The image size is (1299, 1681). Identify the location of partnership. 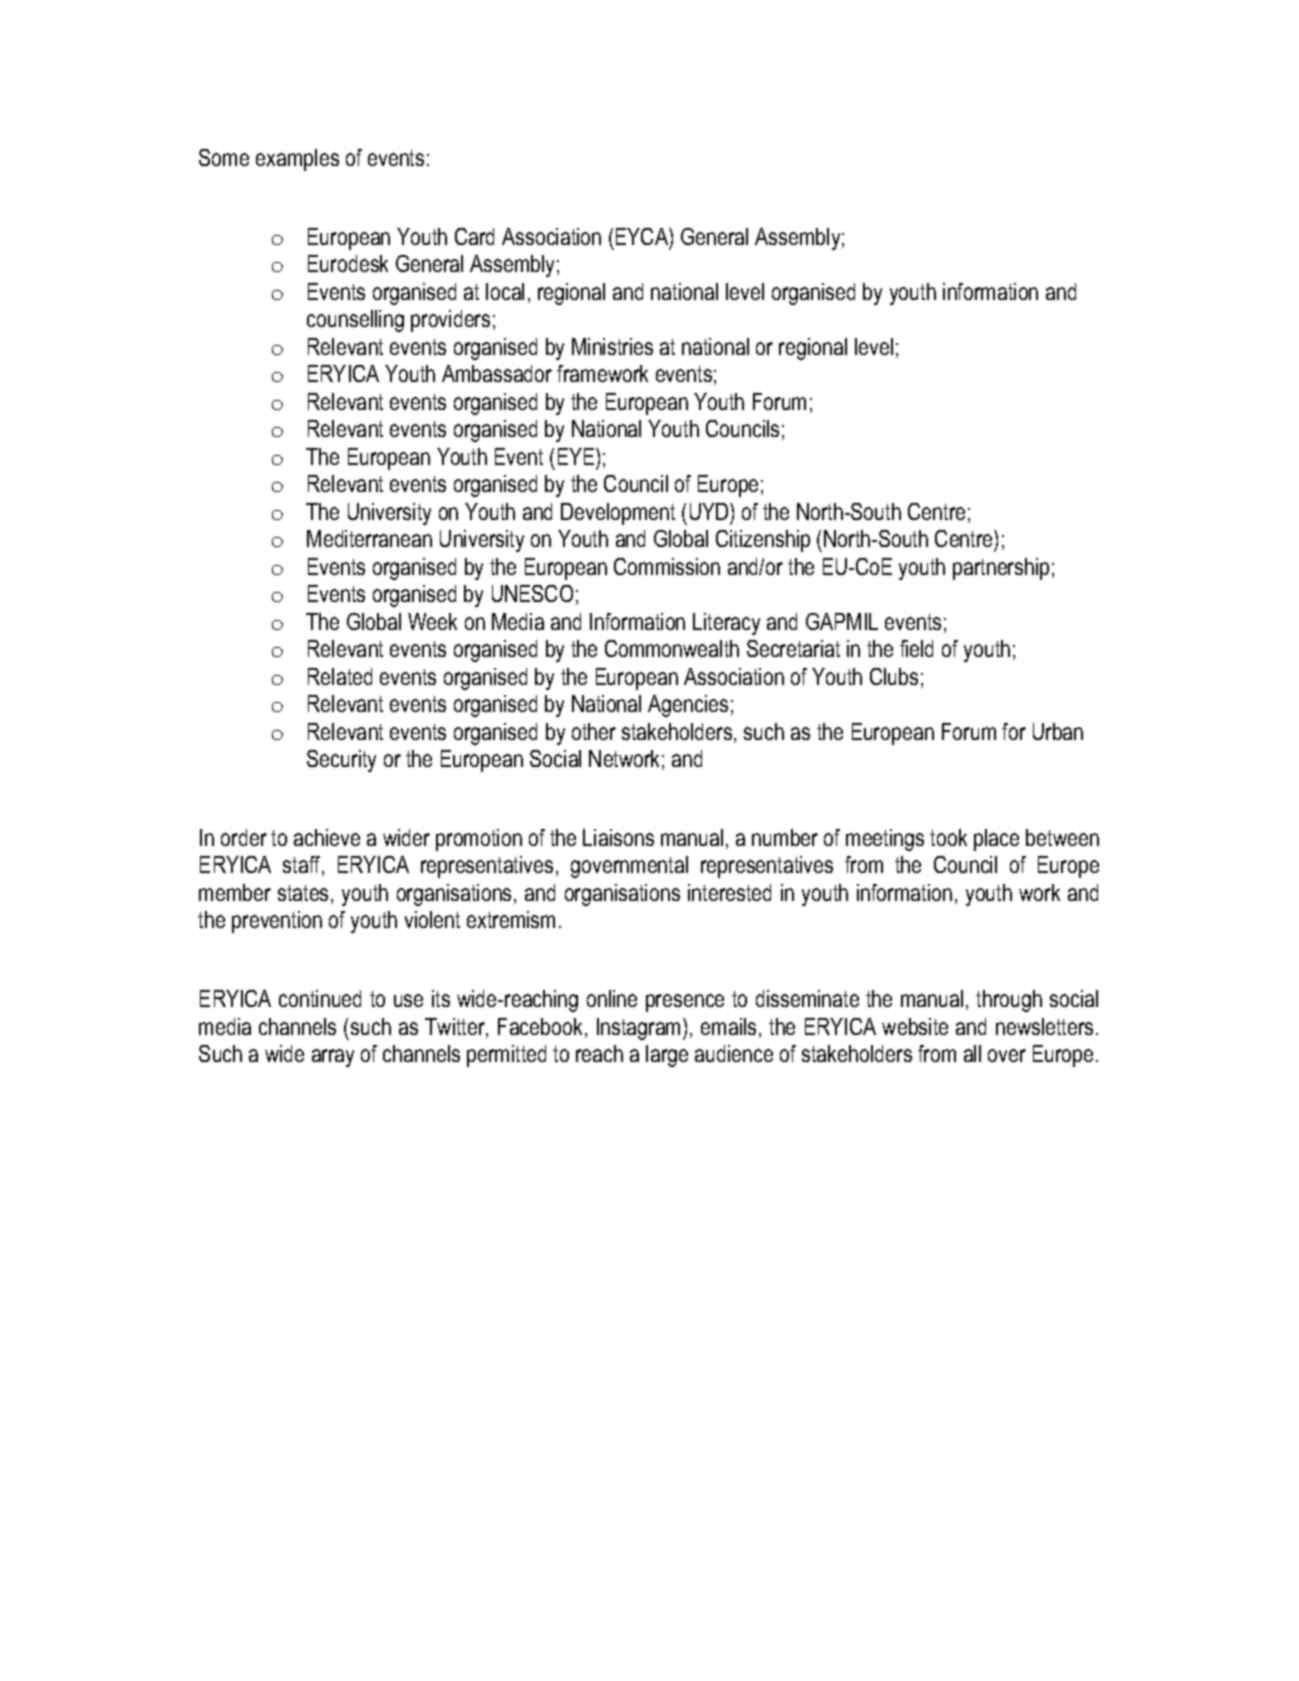
(1001, 569).
